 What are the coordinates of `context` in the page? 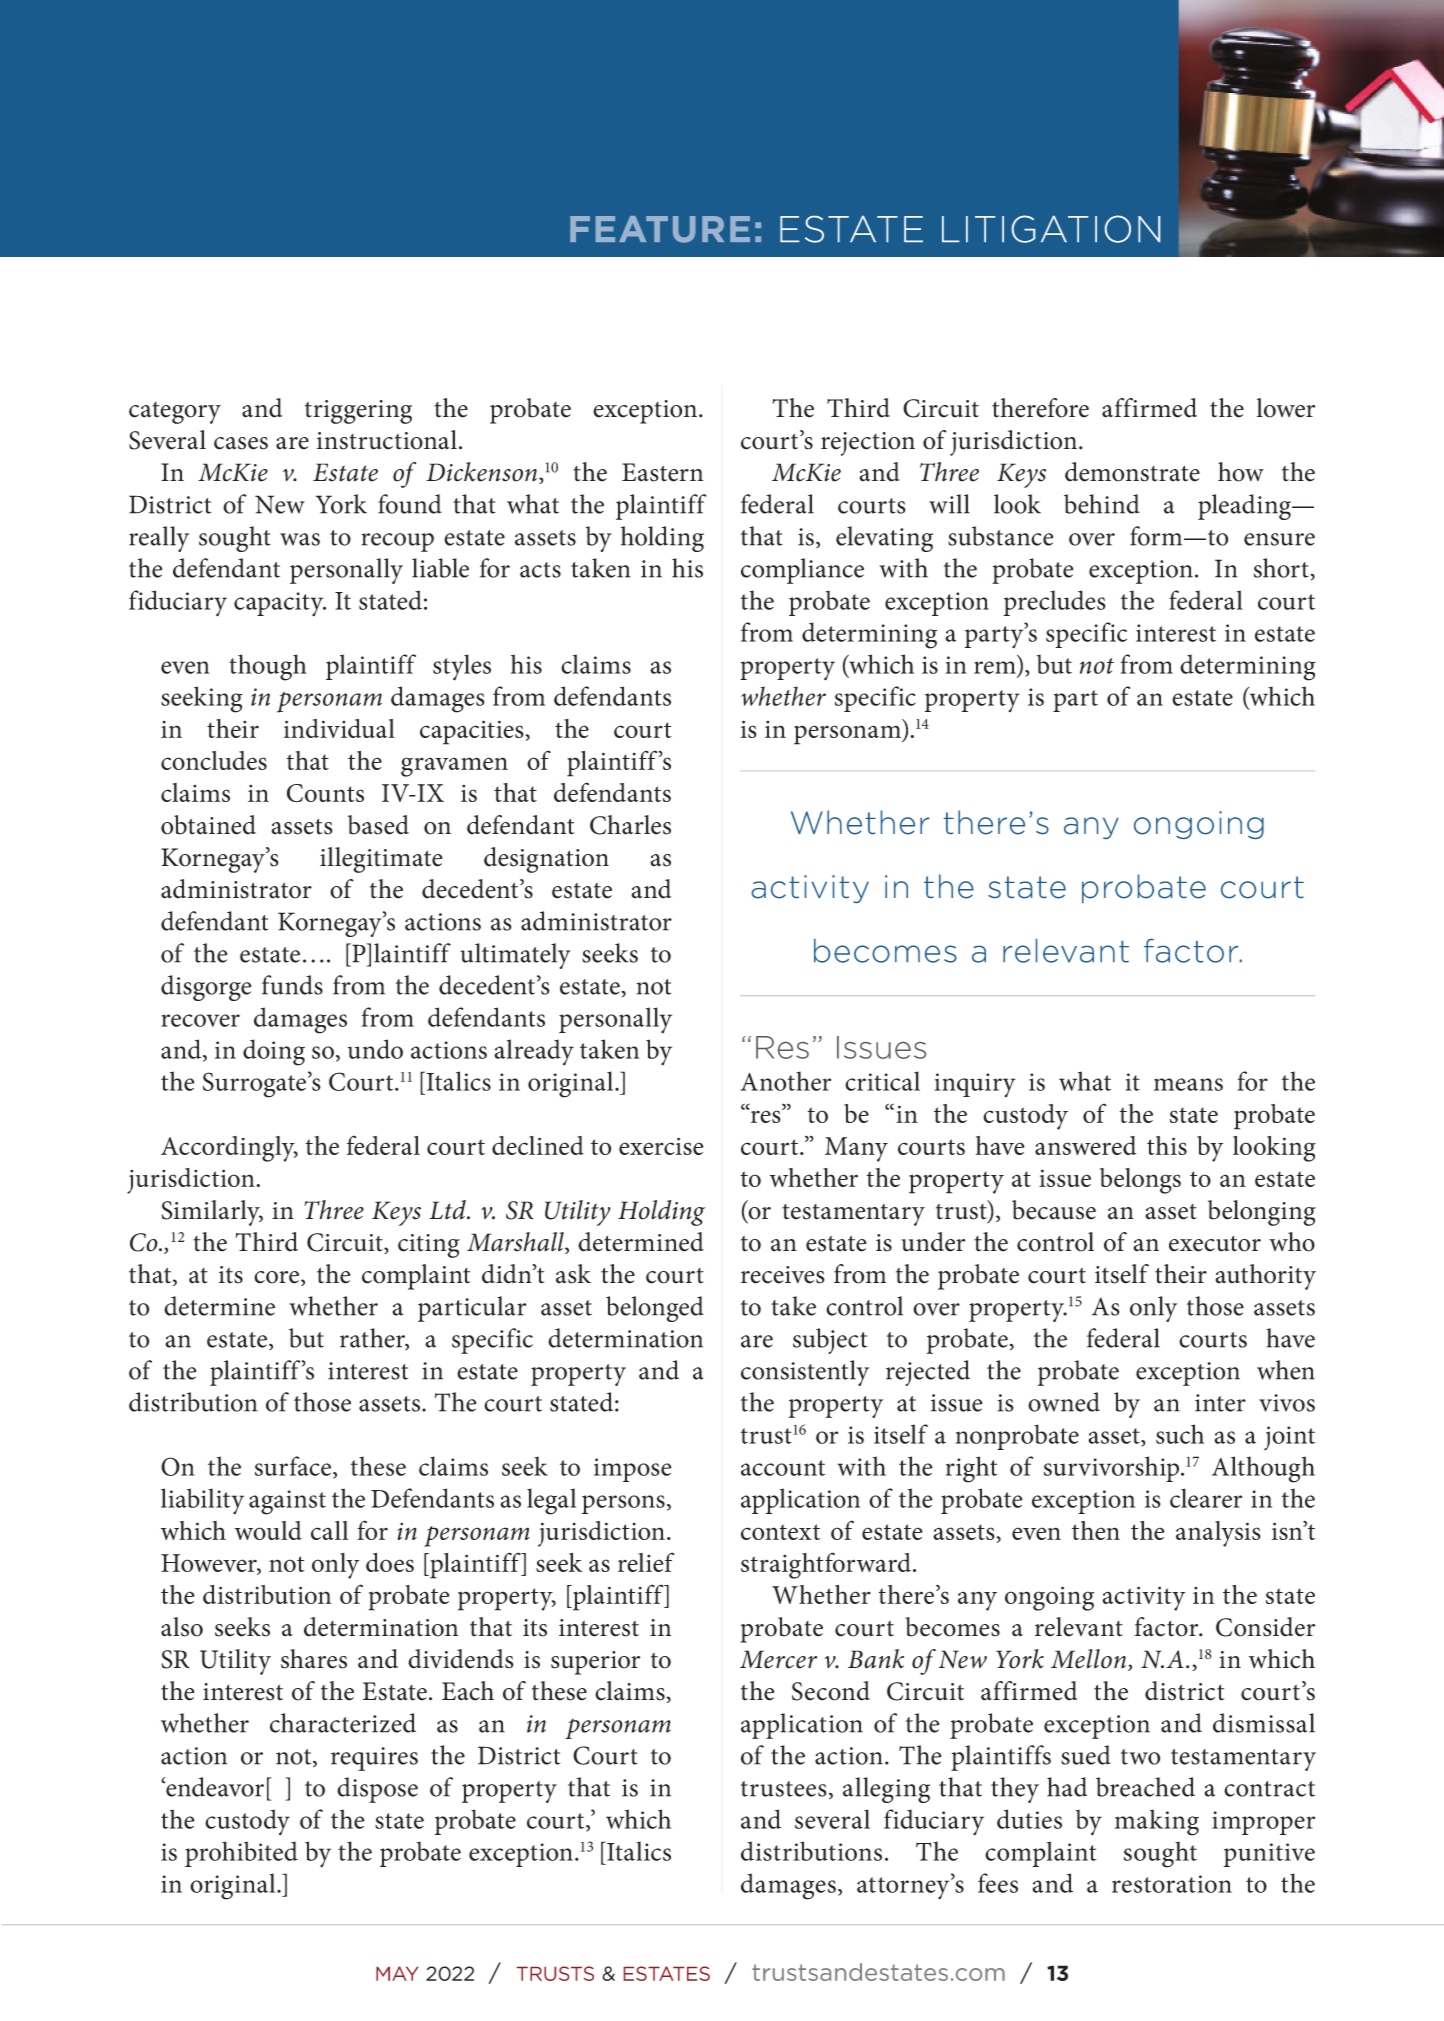 It's located at (780, 1532).
